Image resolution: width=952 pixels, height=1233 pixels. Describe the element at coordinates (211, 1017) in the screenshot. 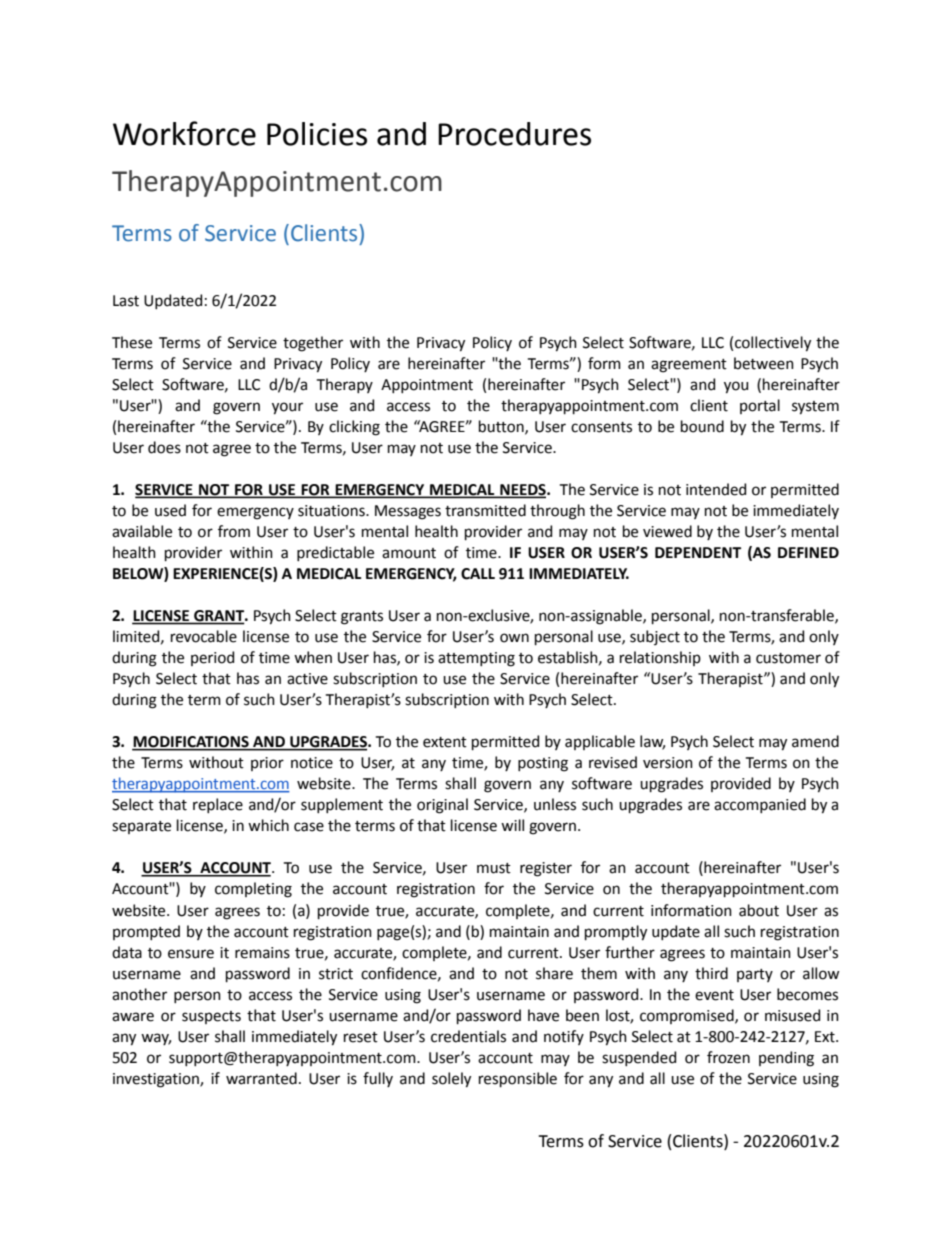

I see `suspects` at that location.
